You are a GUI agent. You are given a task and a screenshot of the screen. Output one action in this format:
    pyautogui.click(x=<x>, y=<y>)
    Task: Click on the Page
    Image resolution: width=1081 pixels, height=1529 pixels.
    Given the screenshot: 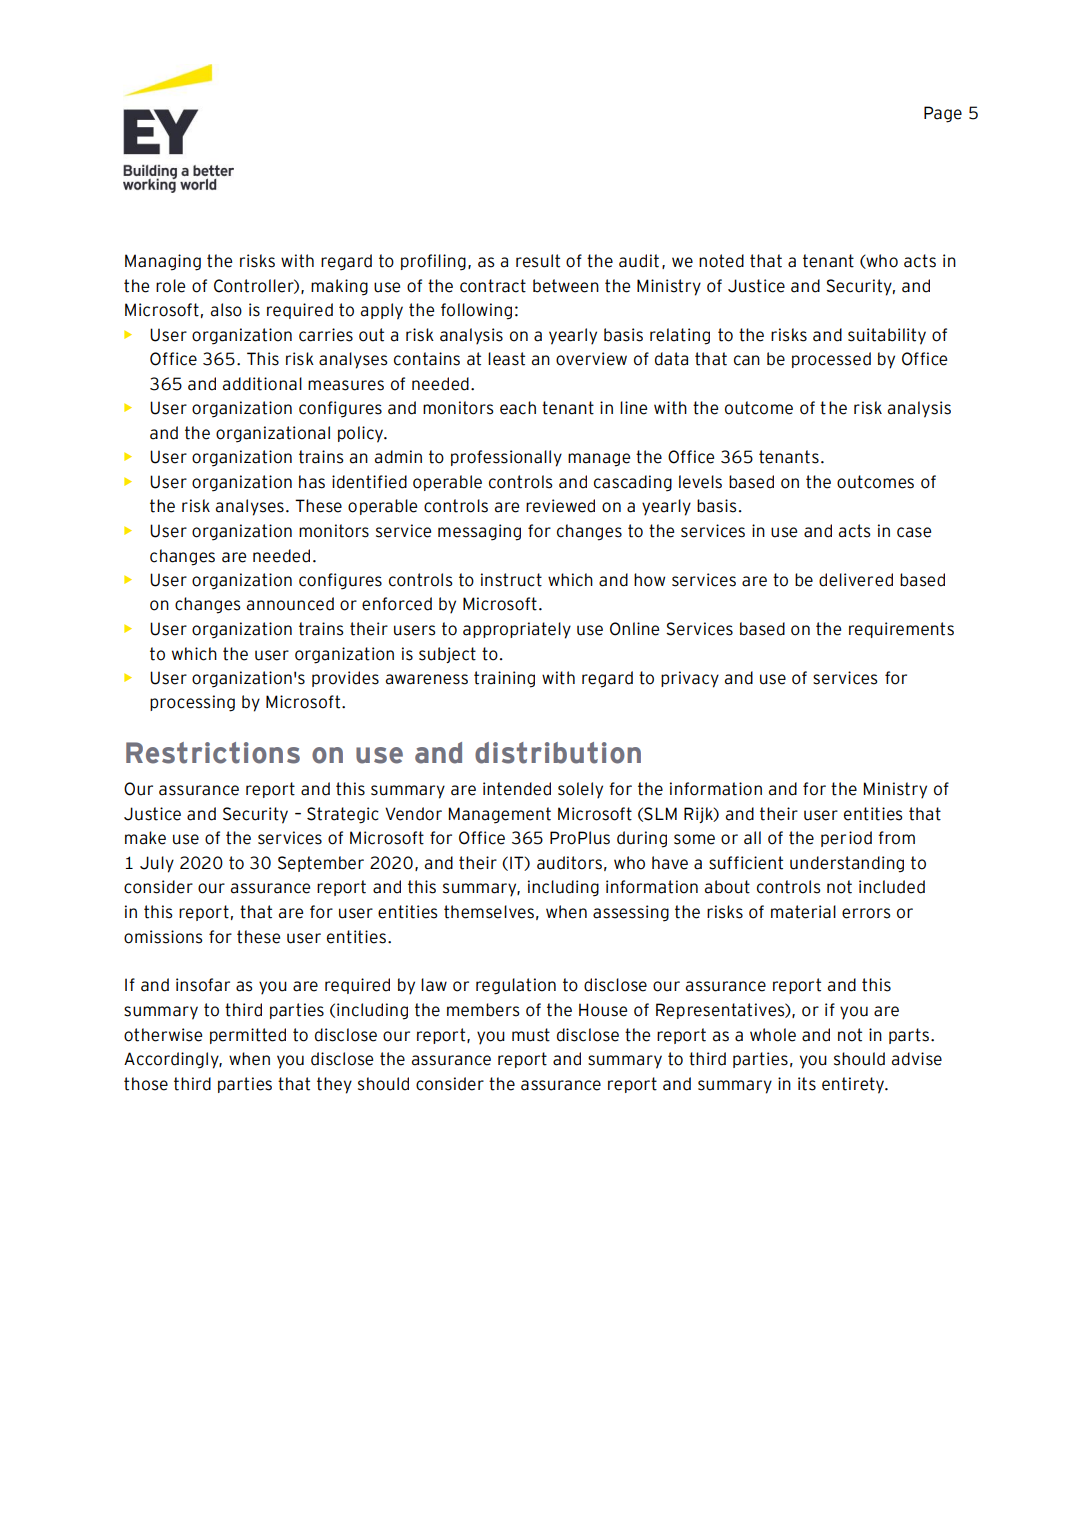 What is the action you would take?
    pyautogui.click(x=943, y=114)
